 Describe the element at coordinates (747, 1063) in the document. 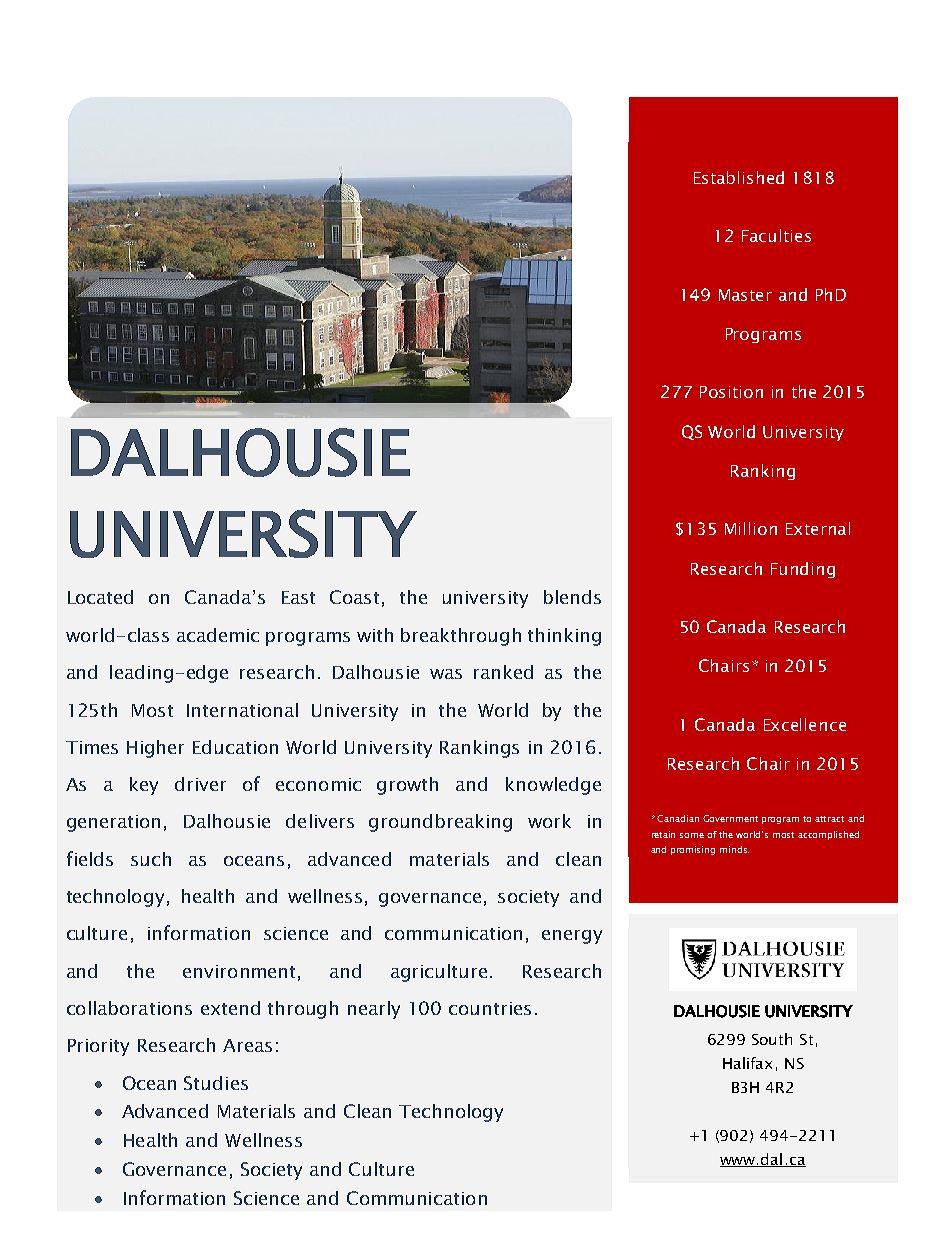

I see `Halifax` at that location.
